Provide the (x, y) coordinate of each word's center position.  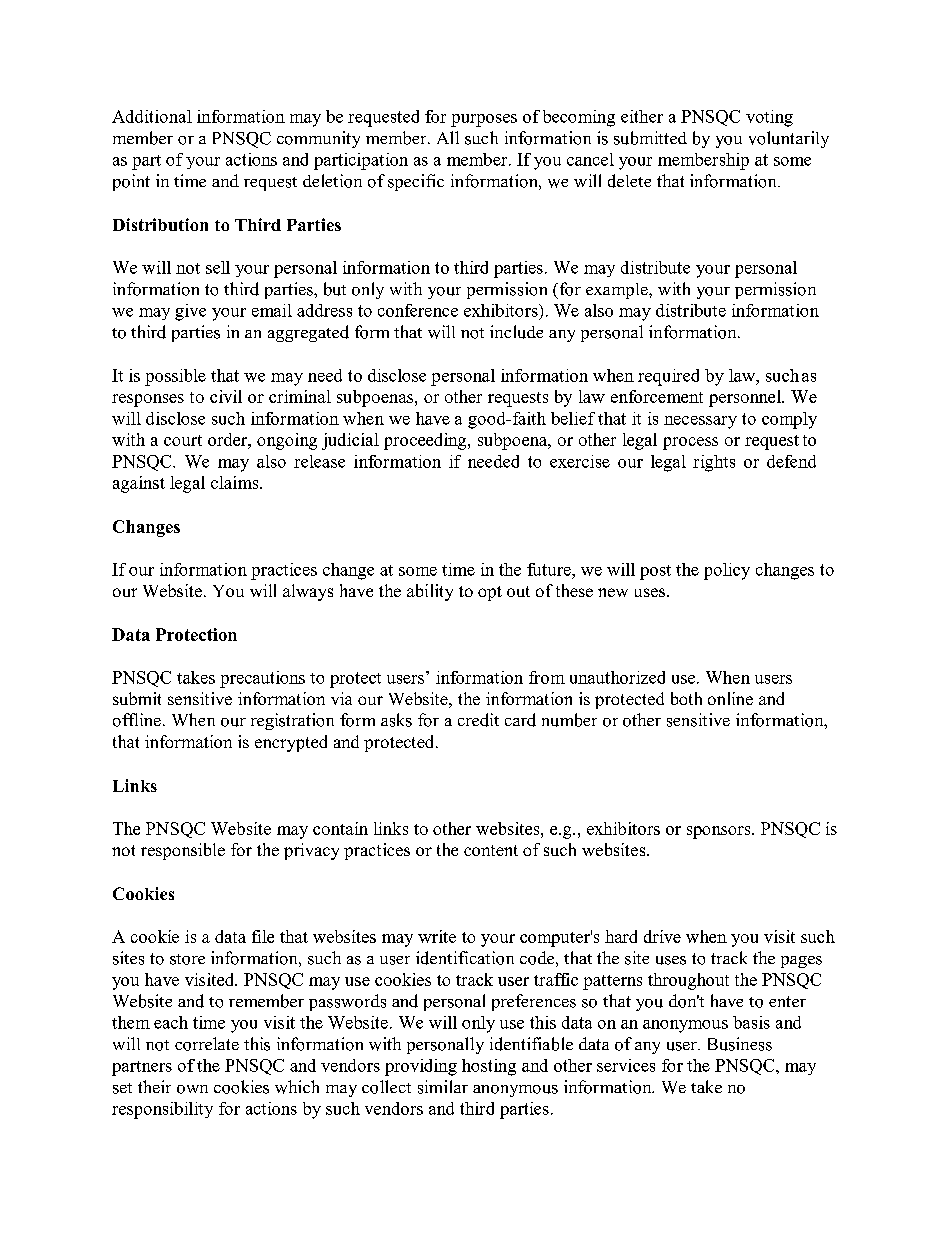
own (192, 1089)
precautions (262, 679)
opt (490, 593)
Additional (152, 116)
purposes (484, 120)
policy (727, 571)
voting (769, 118)
